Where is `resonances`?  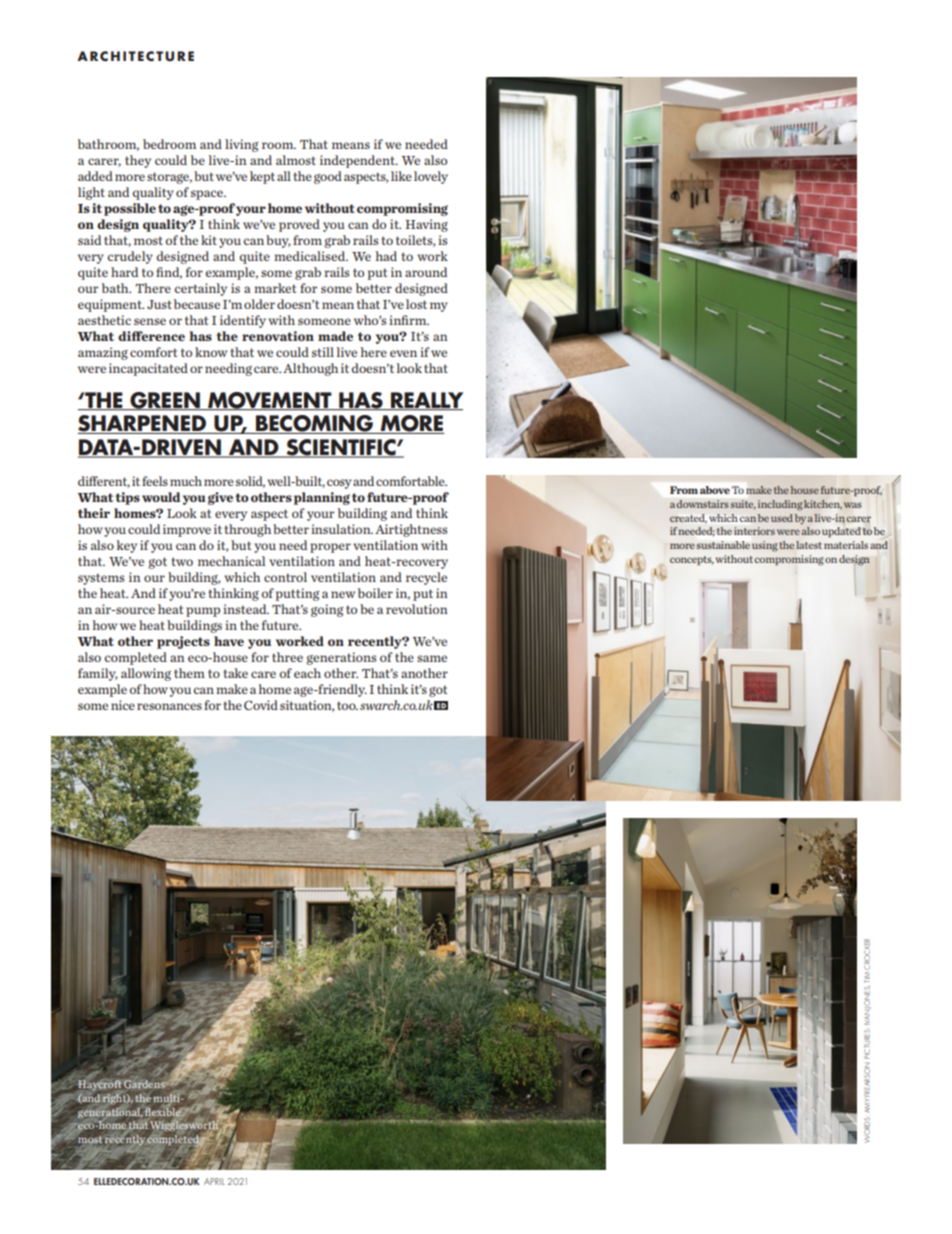
resonances is located at coordinates (169, 706).
